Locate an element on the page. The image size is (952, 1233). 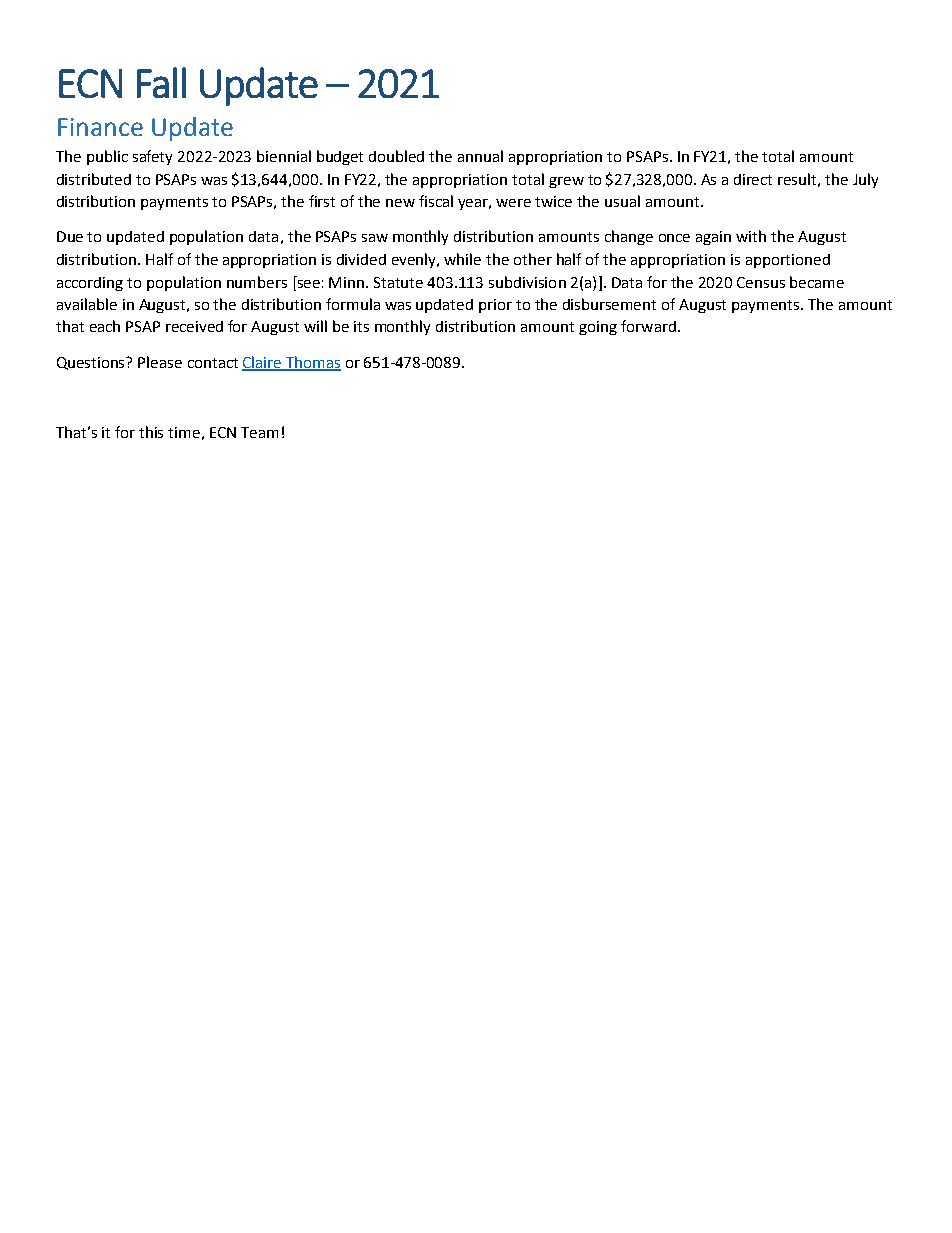
Fall is located at coordinates (161, 82).
